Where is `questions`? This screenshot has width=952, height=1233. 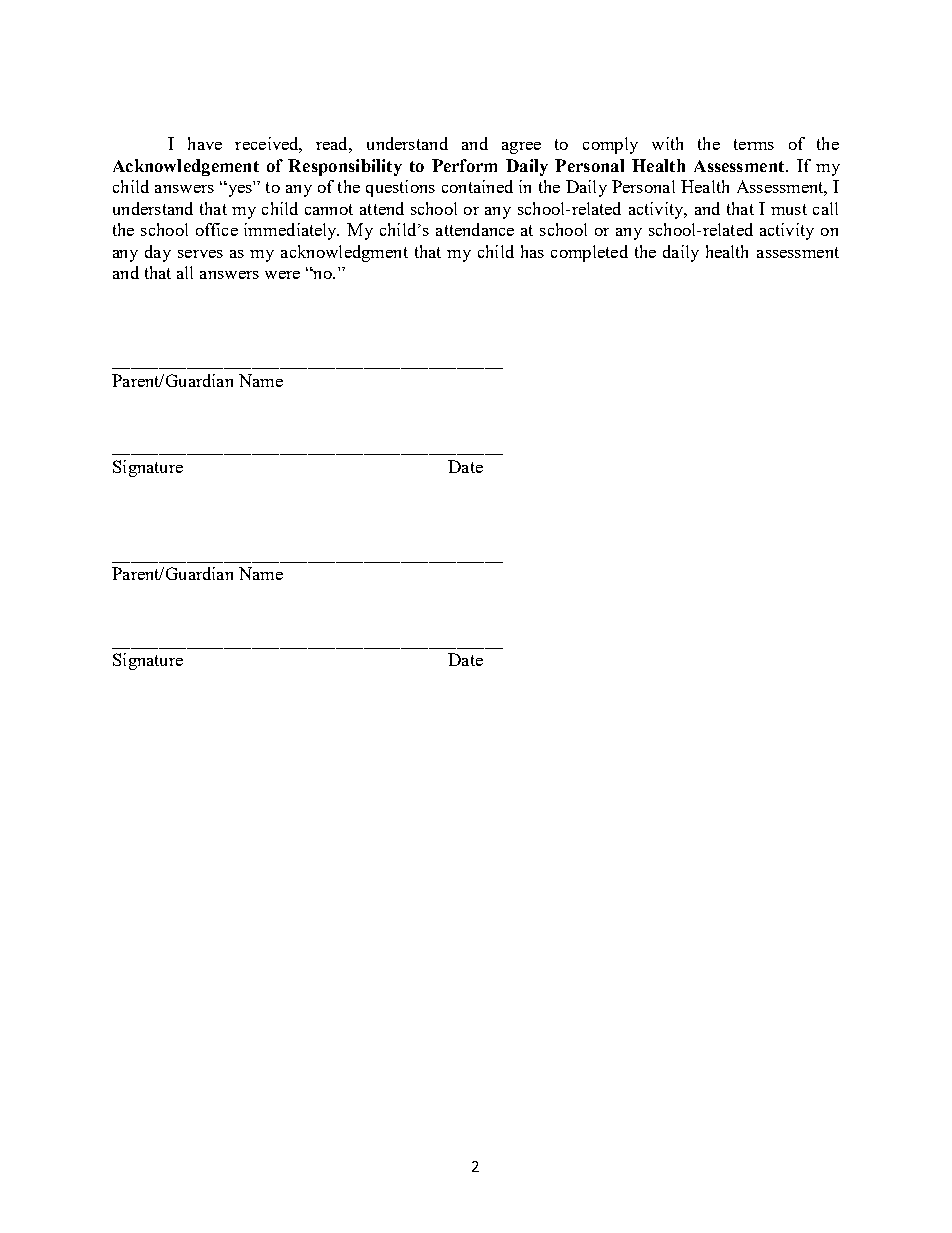 questions is located at coordinates (400, 188).
